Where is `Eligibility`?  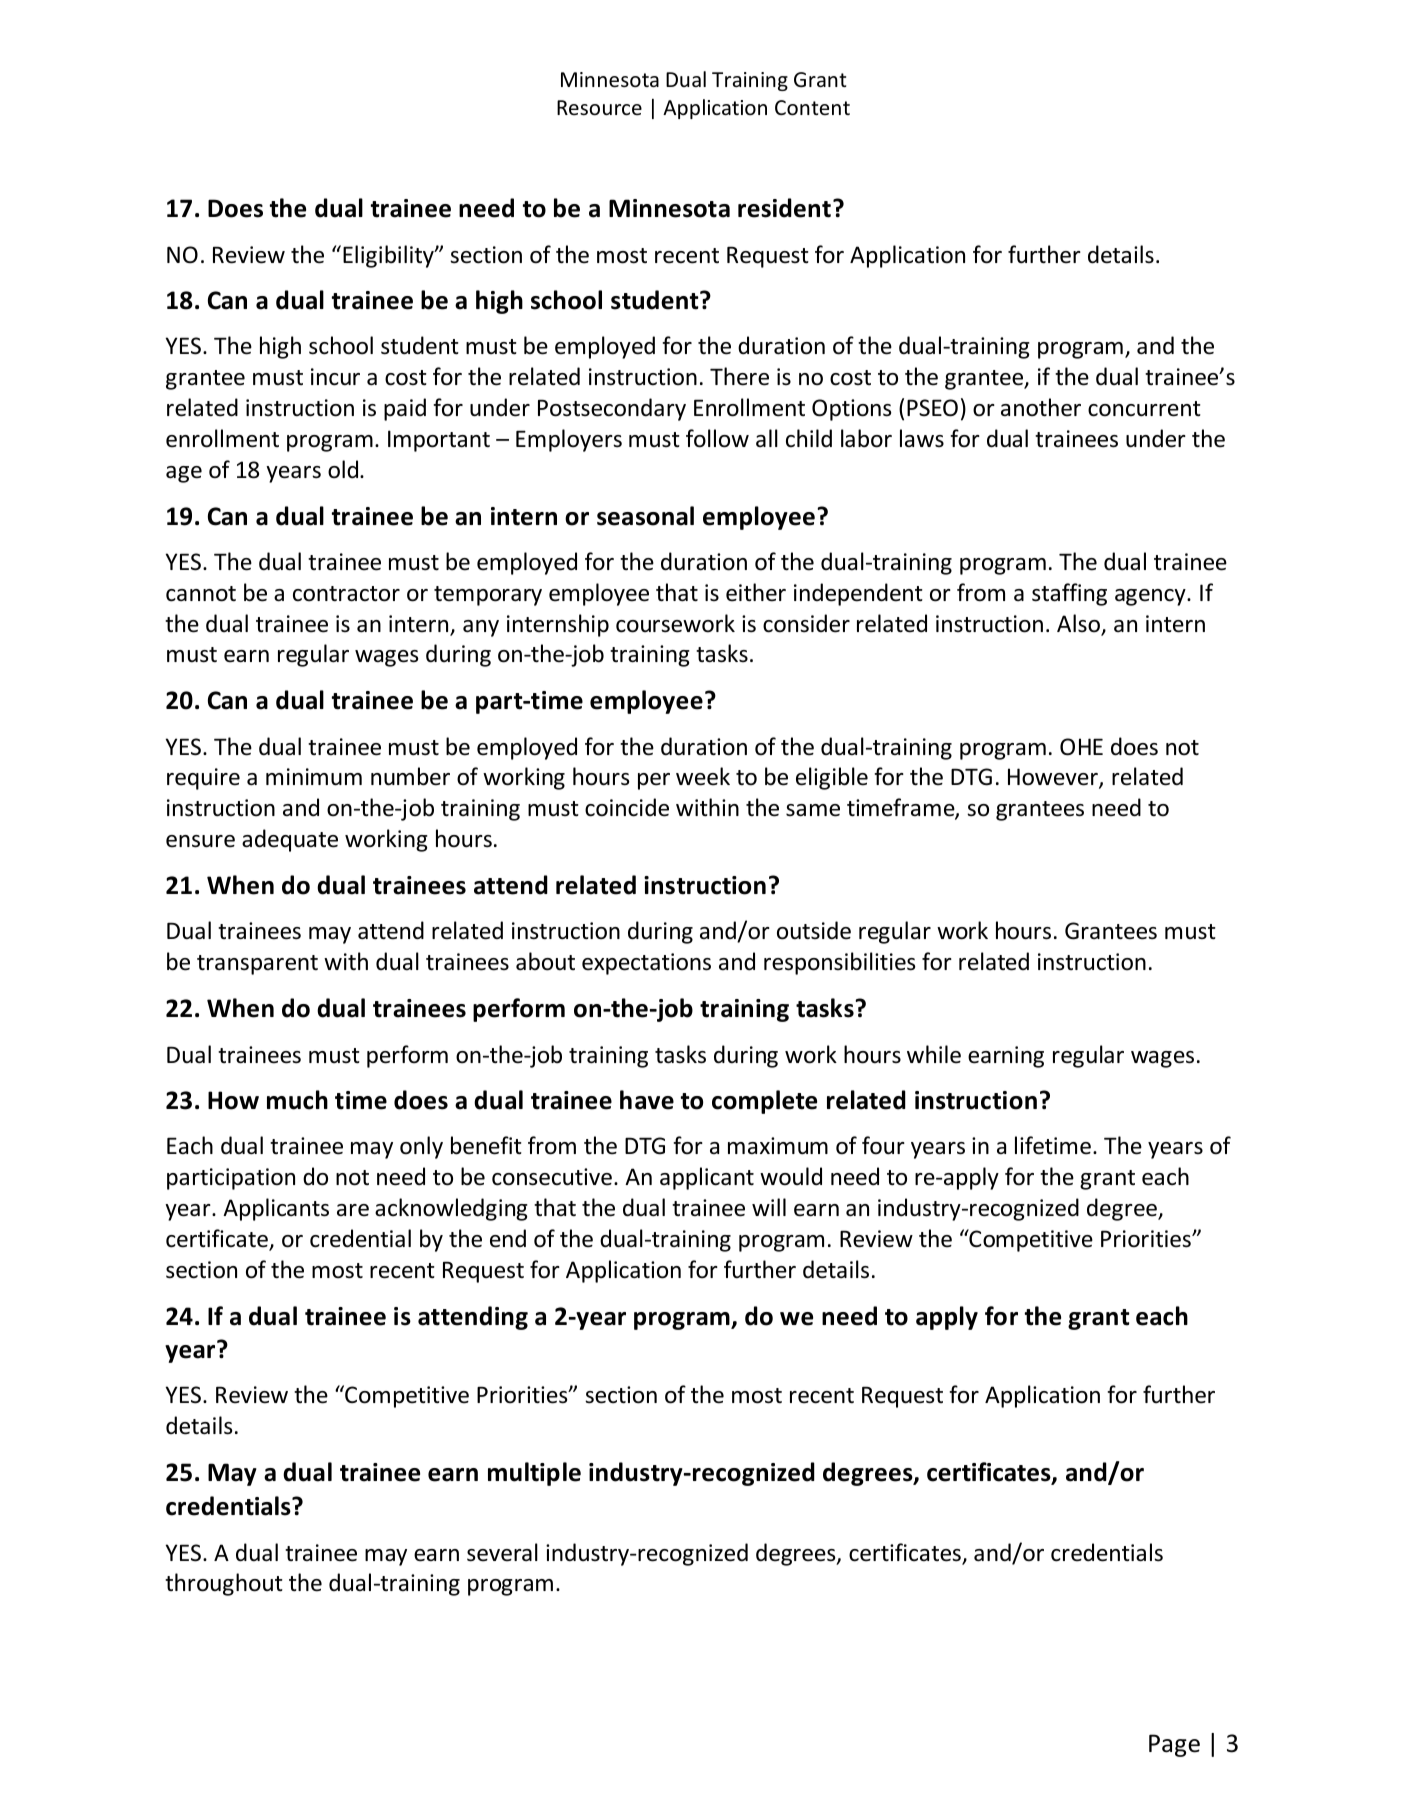
Eligibility is located at coordinates (389, 256).
